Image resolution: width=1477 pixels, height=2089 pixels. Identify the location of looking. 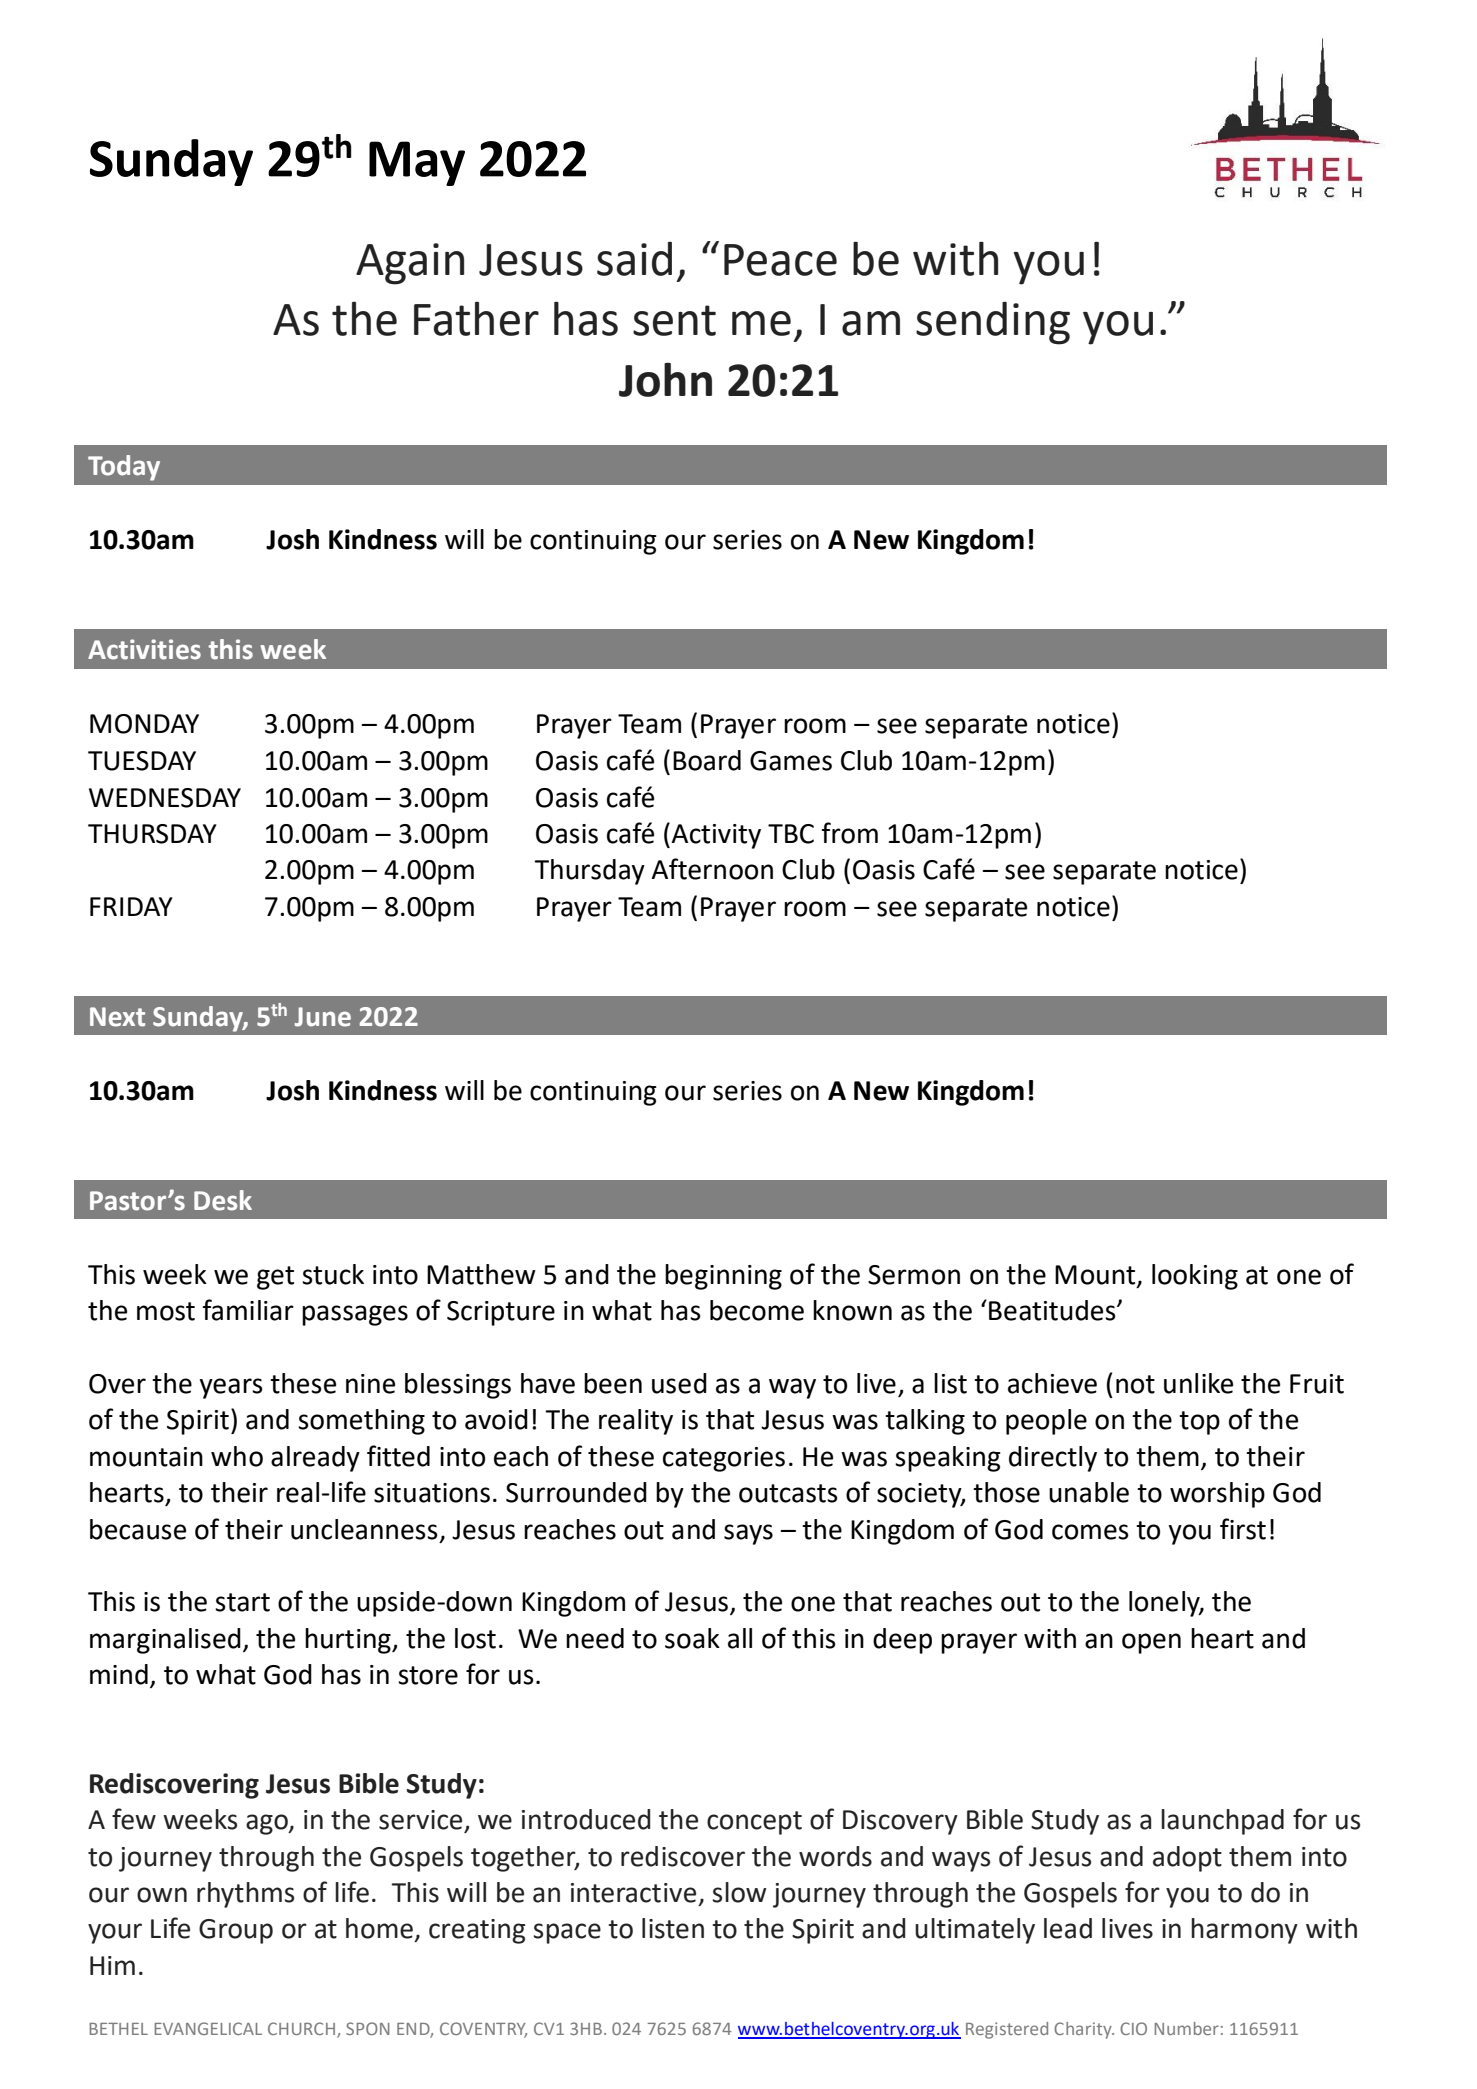
(1195, 1277).
